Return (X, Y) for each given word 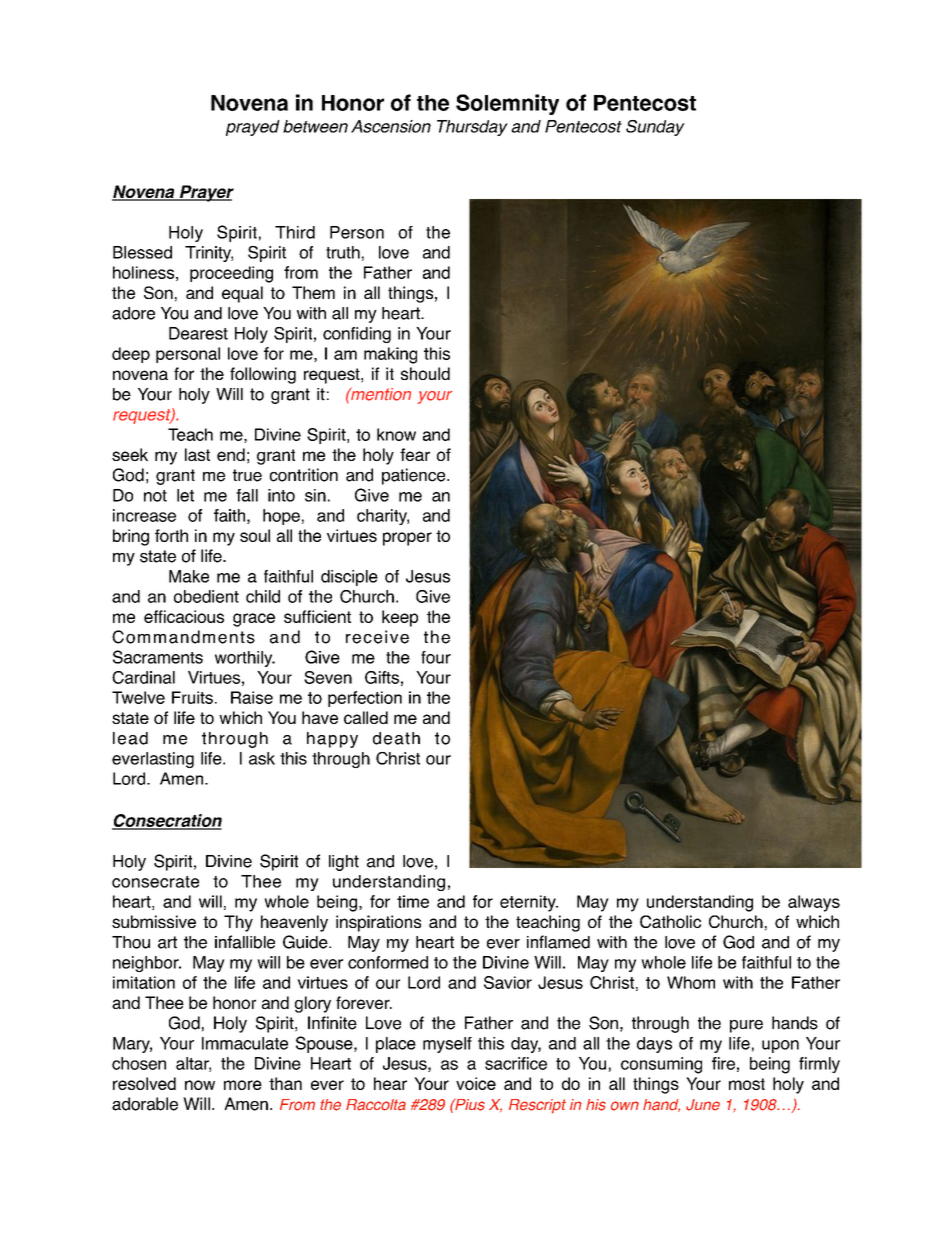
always (814, 903)
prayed (253, 128)
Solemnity (507, 104)
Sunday (655, 128)
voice (476, 1083)
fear (415, 454)
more (243, 1085)
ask (262, 758)
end (231, 454)
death (396, 738)
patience (415, 476)
